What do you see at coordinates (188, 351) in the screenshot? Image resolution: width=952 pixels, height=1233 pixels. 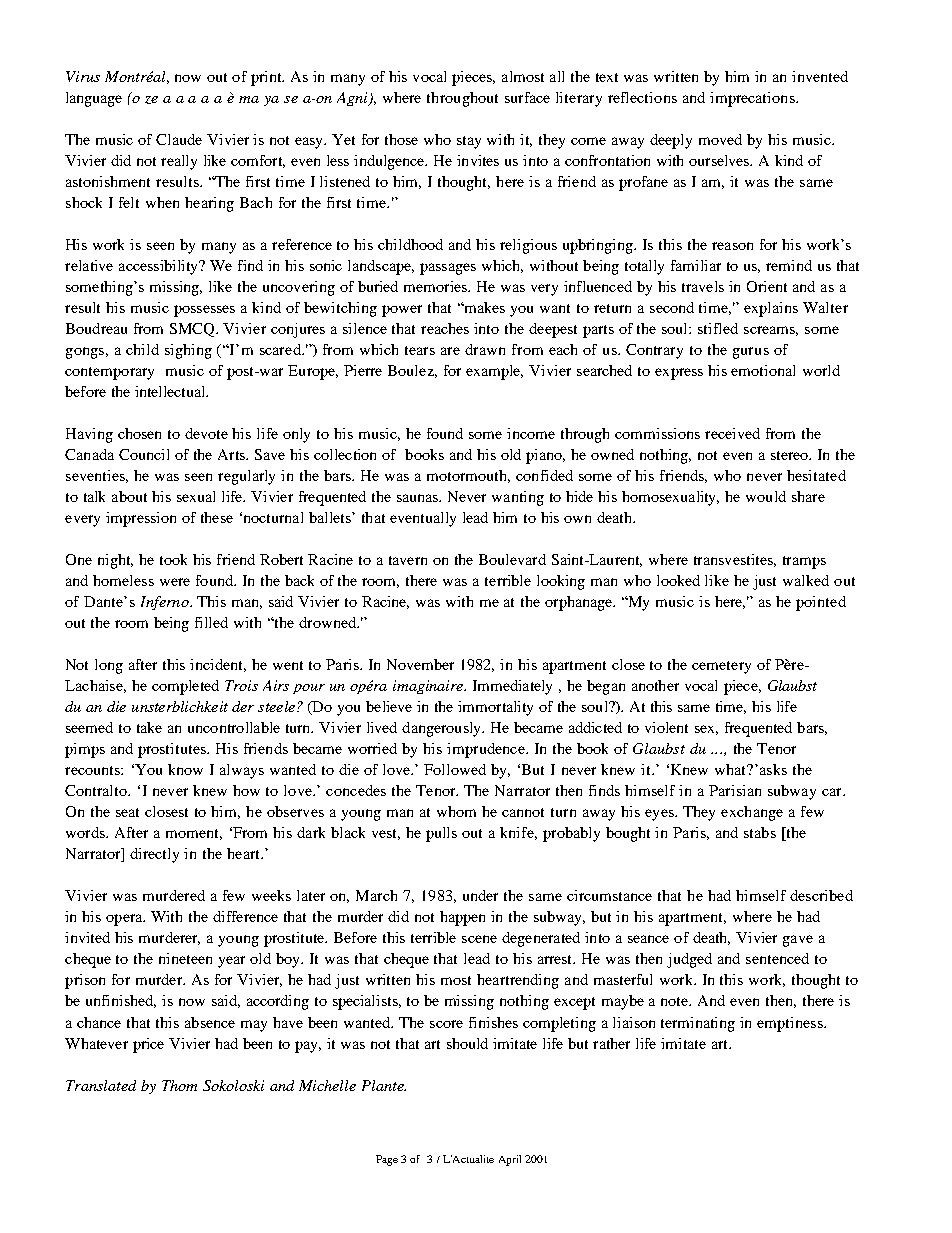 I see `sighing` at bounding box center [188, 351].
